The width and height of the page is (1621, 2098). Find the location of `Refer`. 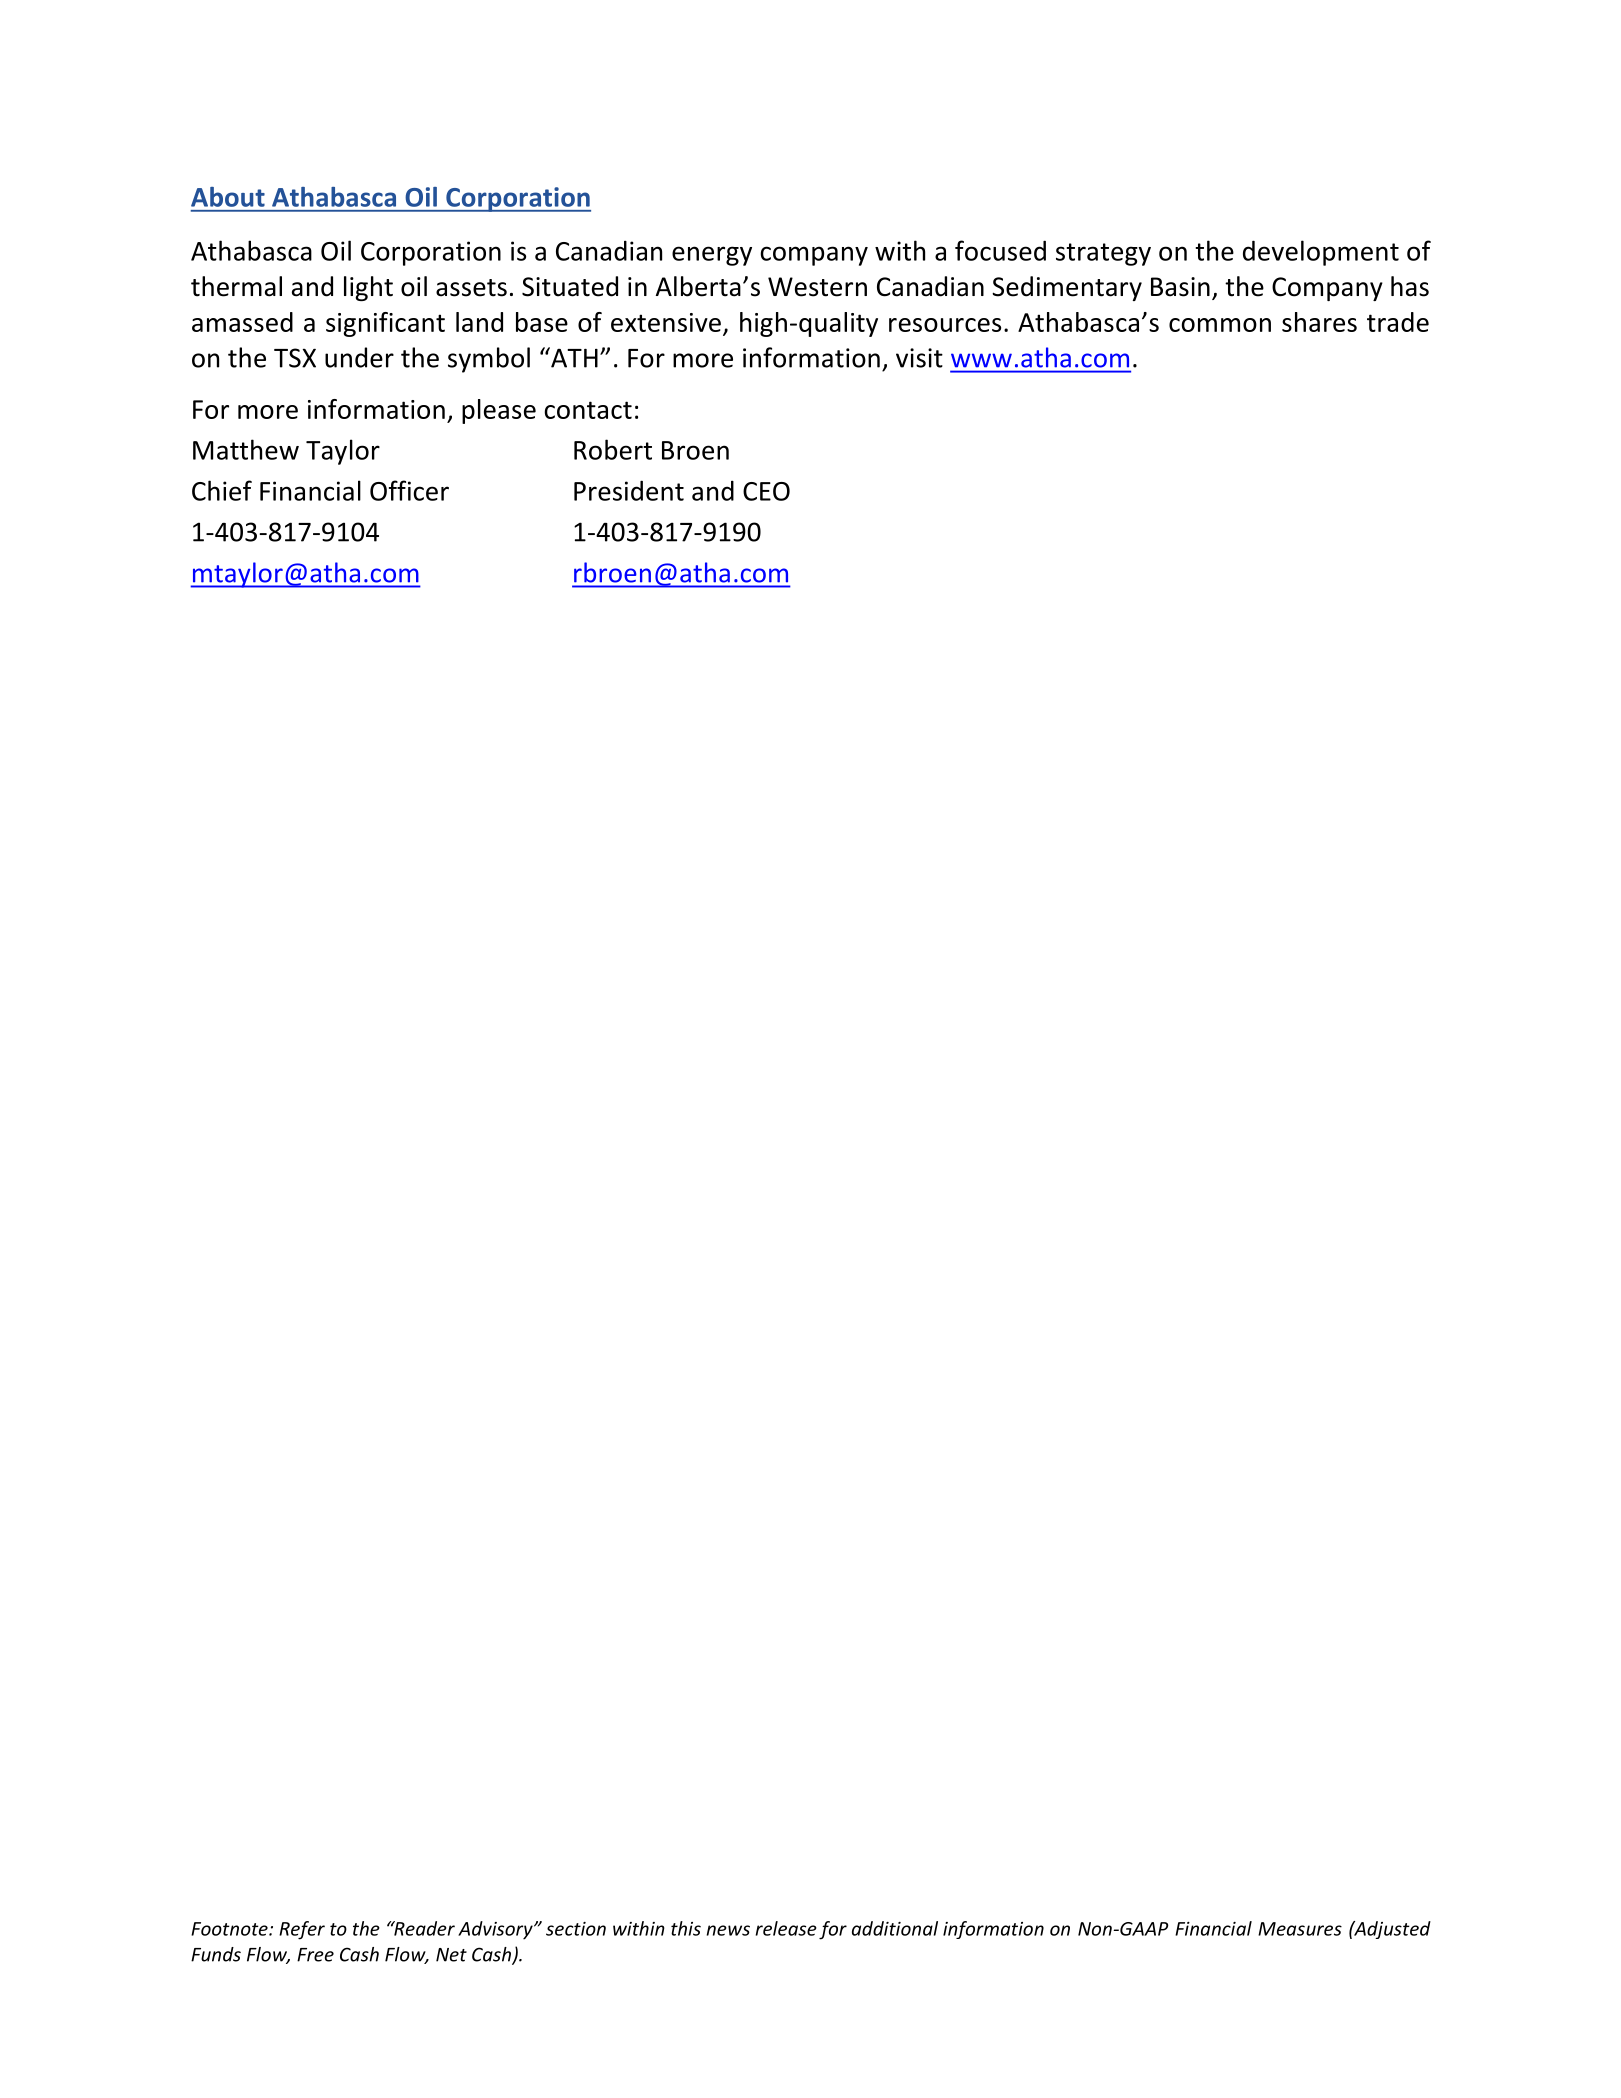

Refer is located at coordinates (302, 1930).
